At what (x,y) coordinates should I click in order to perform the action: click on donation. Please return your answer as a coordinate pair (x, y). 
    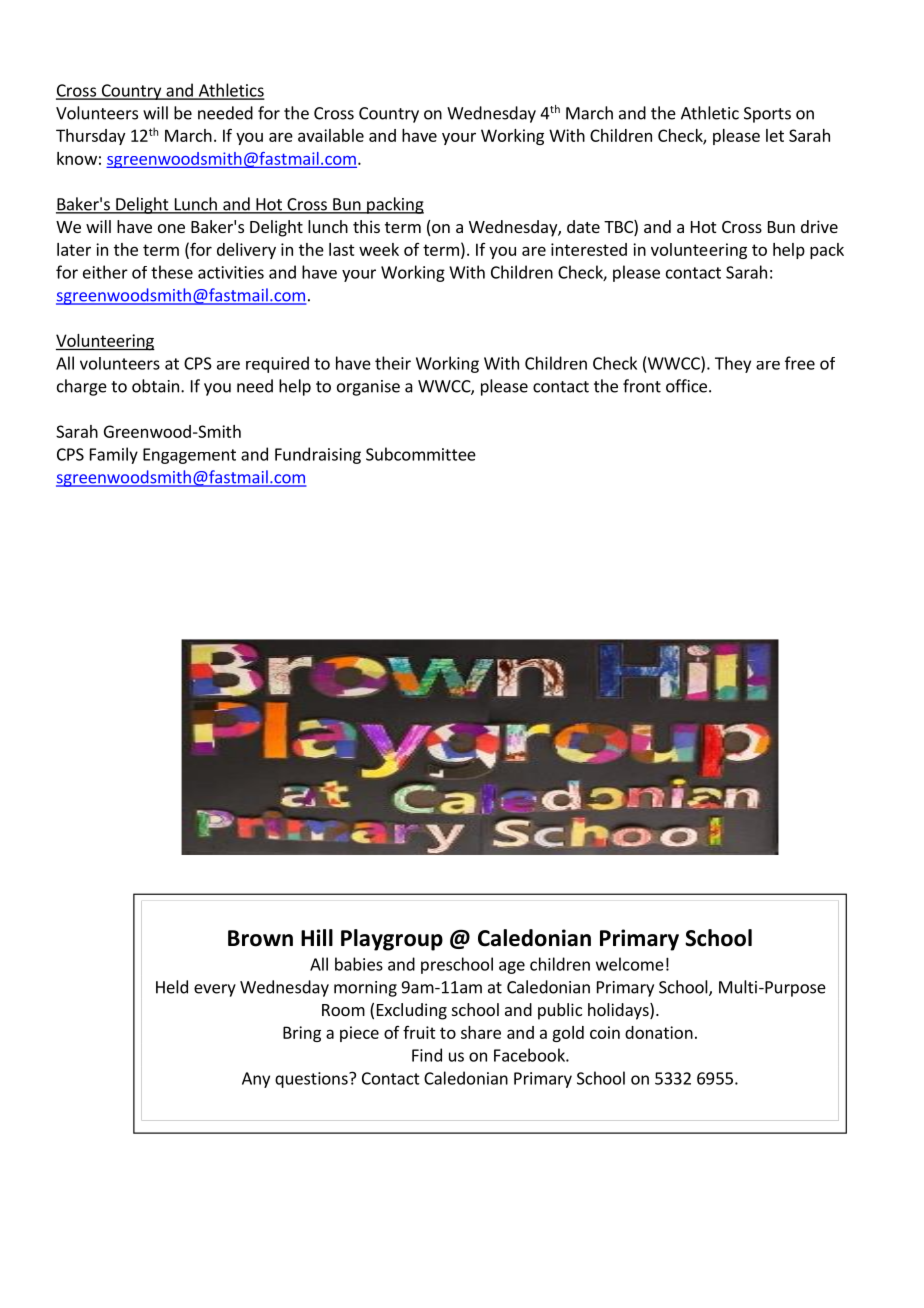
    Looking at the image, I should click on (659, 1032).
